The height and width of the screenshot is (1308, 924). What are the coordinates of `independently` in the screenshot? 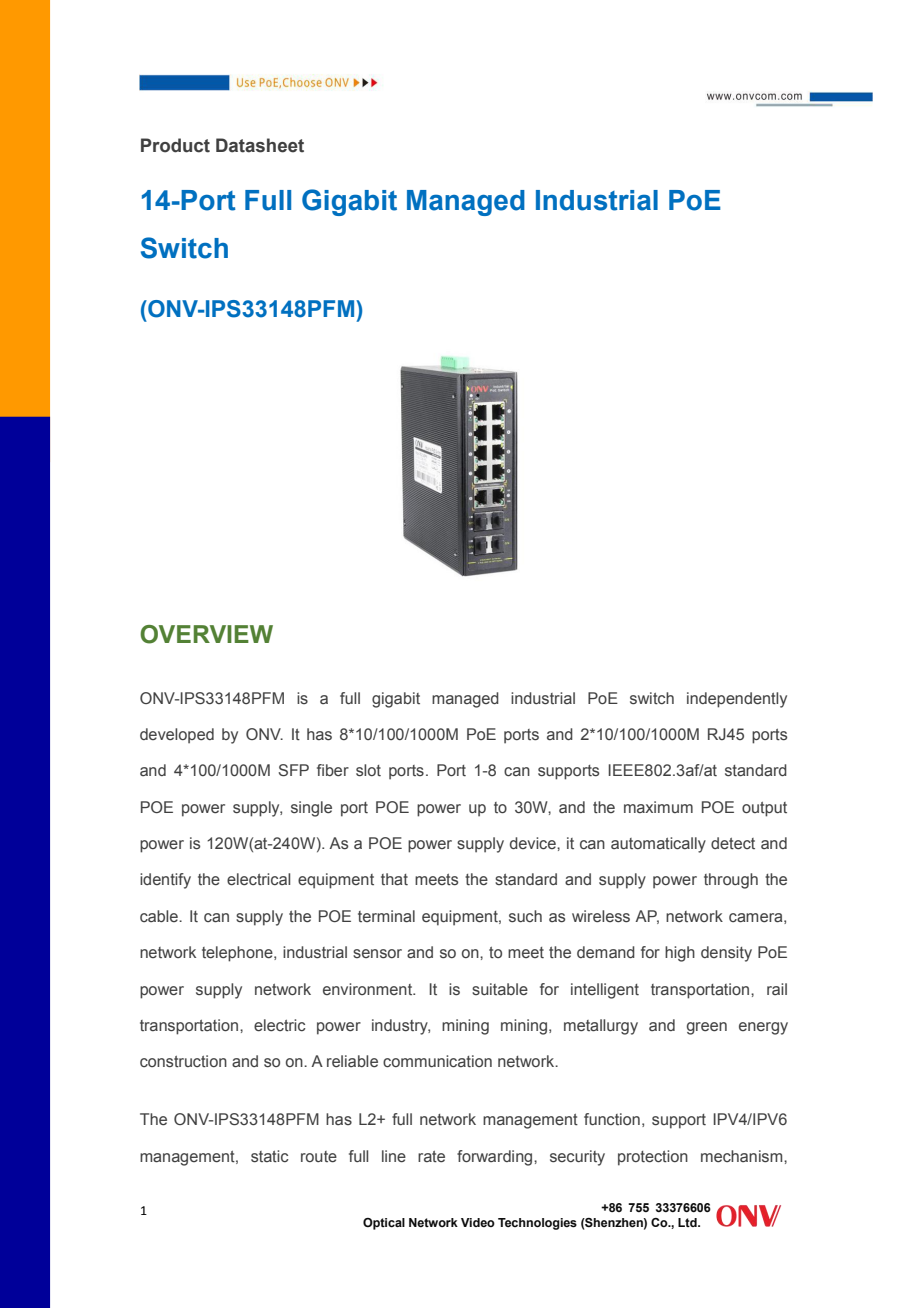 It's located at (737, 700).
